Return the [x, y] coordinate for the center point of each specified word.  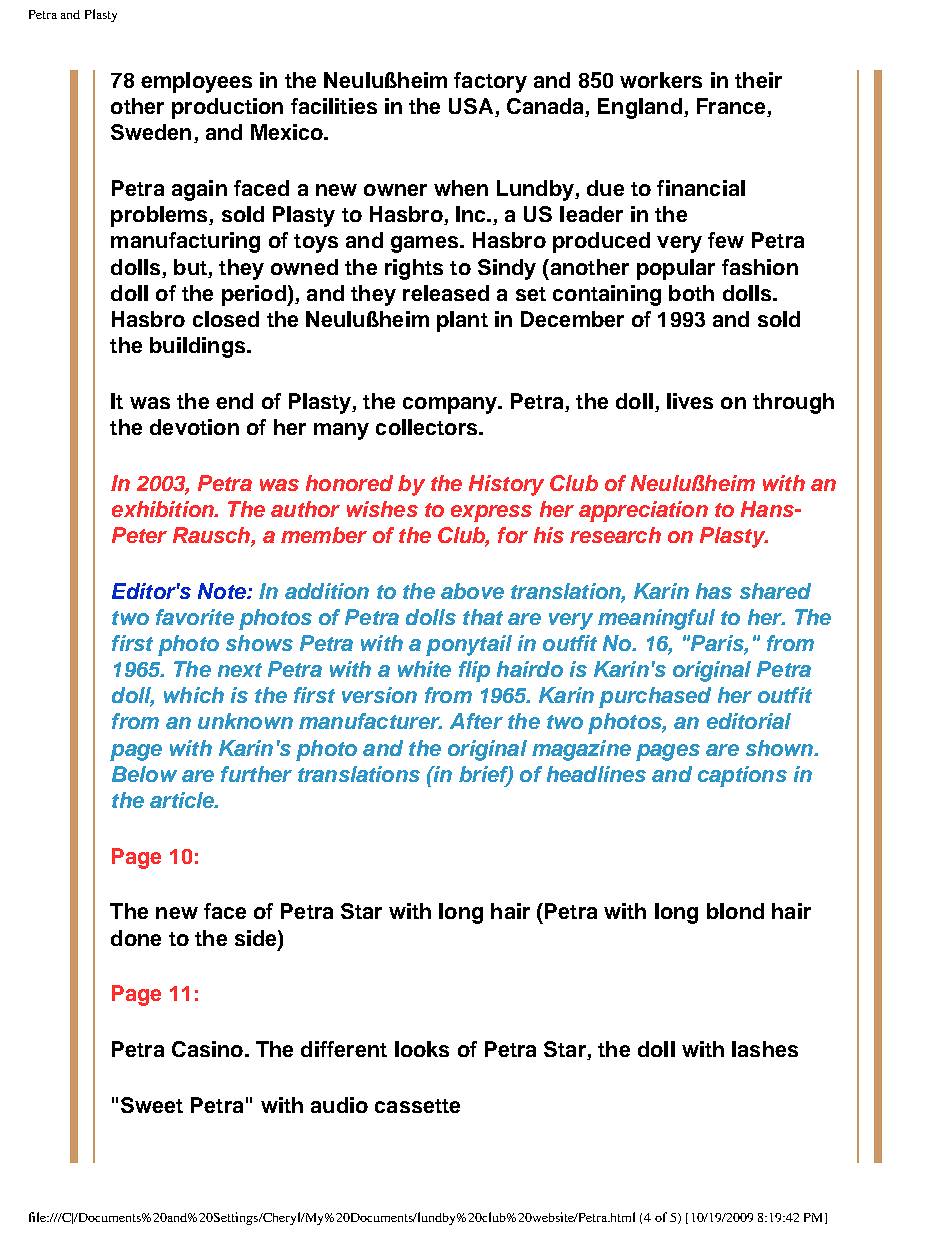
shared [775, 591]
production [227, 108]
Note [223, 591]
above [472, 591]
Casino [207, 1049]
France [732, 107]
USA [472, 107]
